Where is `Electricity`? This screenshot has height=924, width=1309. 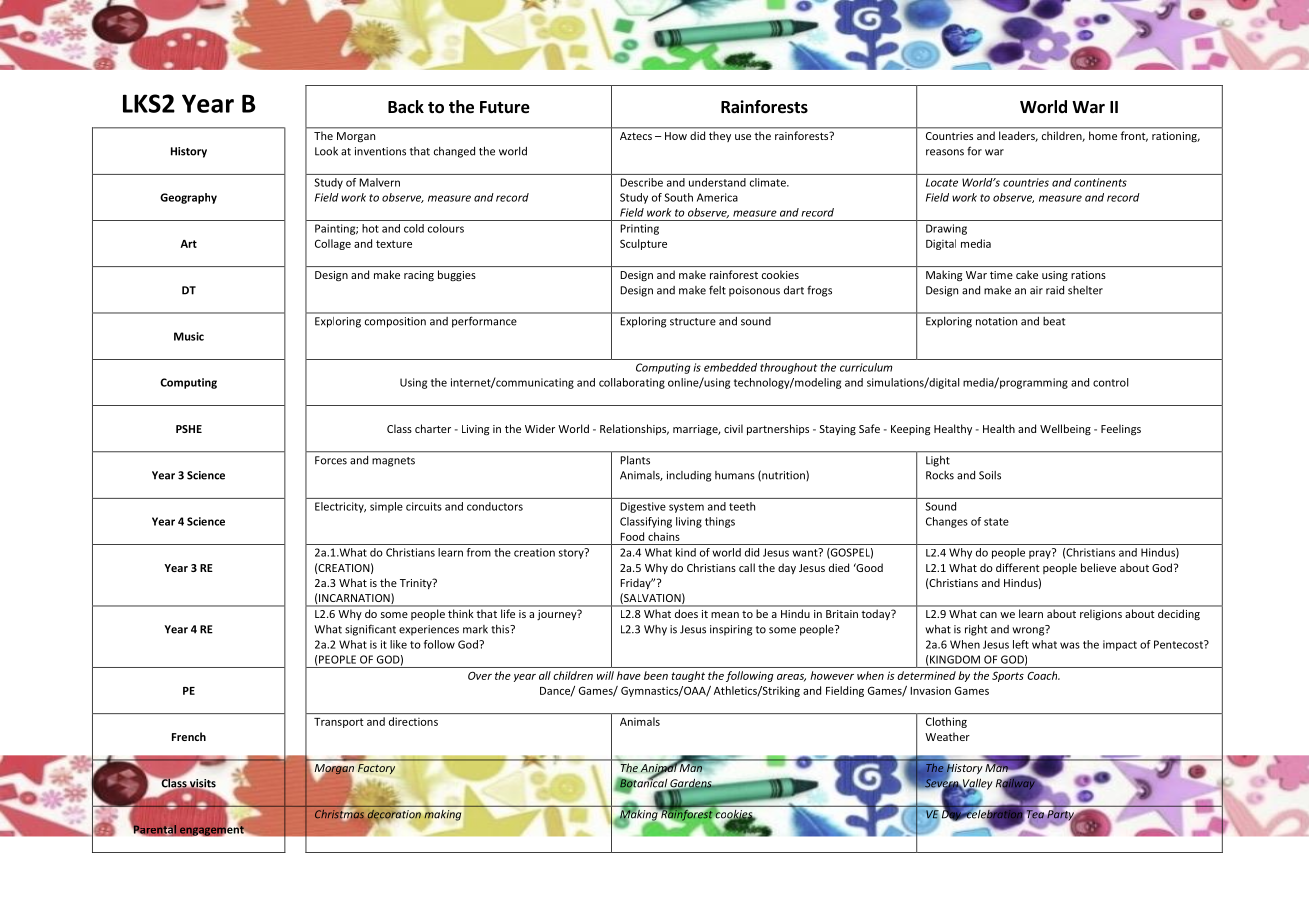
Electricity is located at coordinates (340, 507).
